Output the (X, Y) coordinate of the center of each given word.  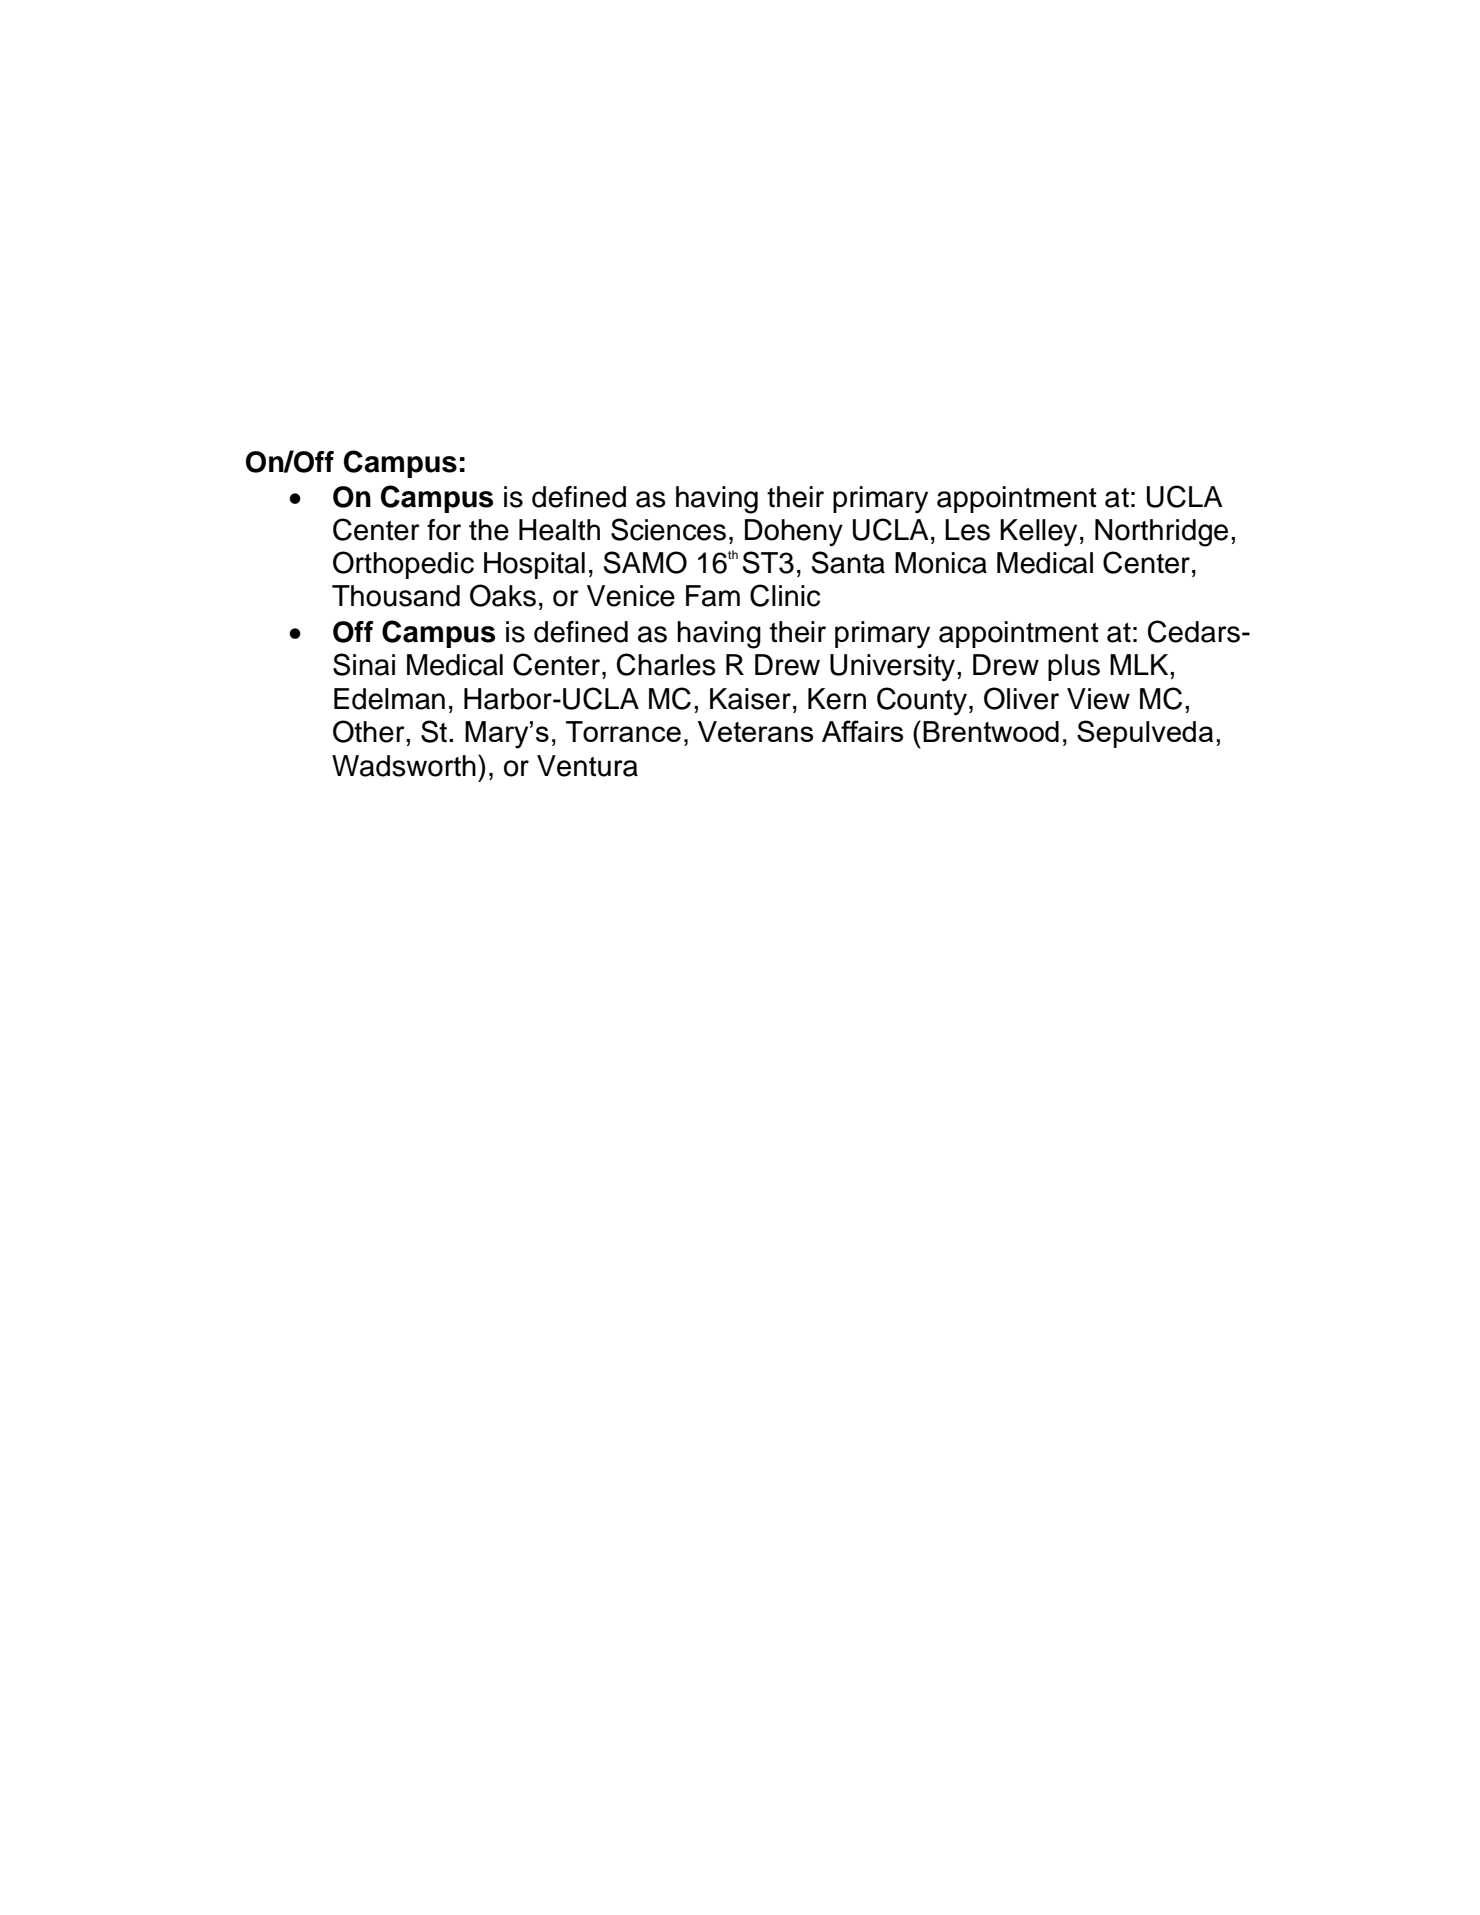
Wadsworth (404, 766)
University (894, 668)
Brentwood (991, 731)
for (444, 530)
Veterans (755, 731)
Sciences (668, 529)
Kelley (1038, 532)
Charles (666, 664)
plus (1074, 667)
